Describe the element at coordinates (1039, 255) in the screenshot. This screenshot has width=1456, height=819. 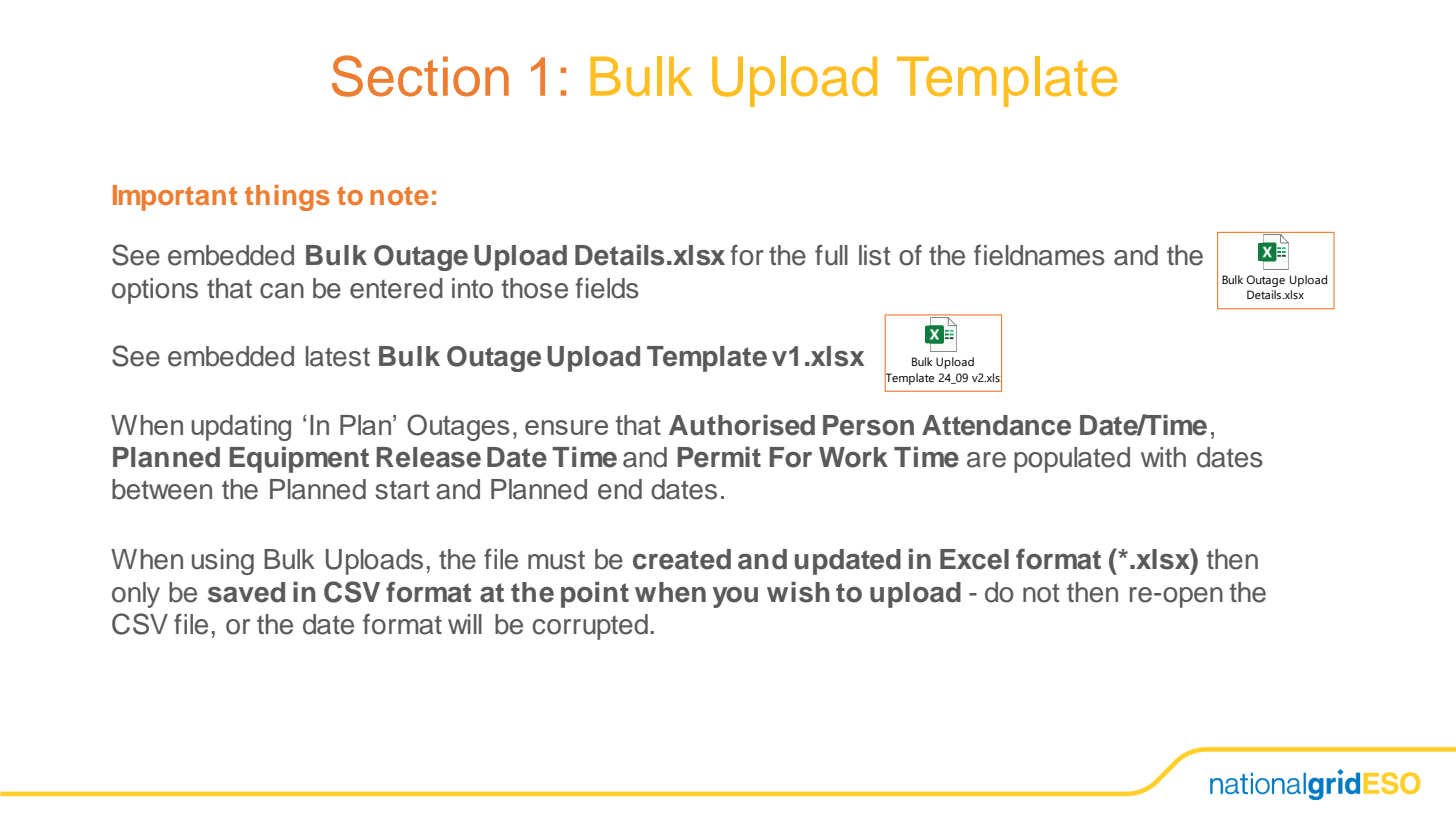
I see `fieldnames` at that location.
